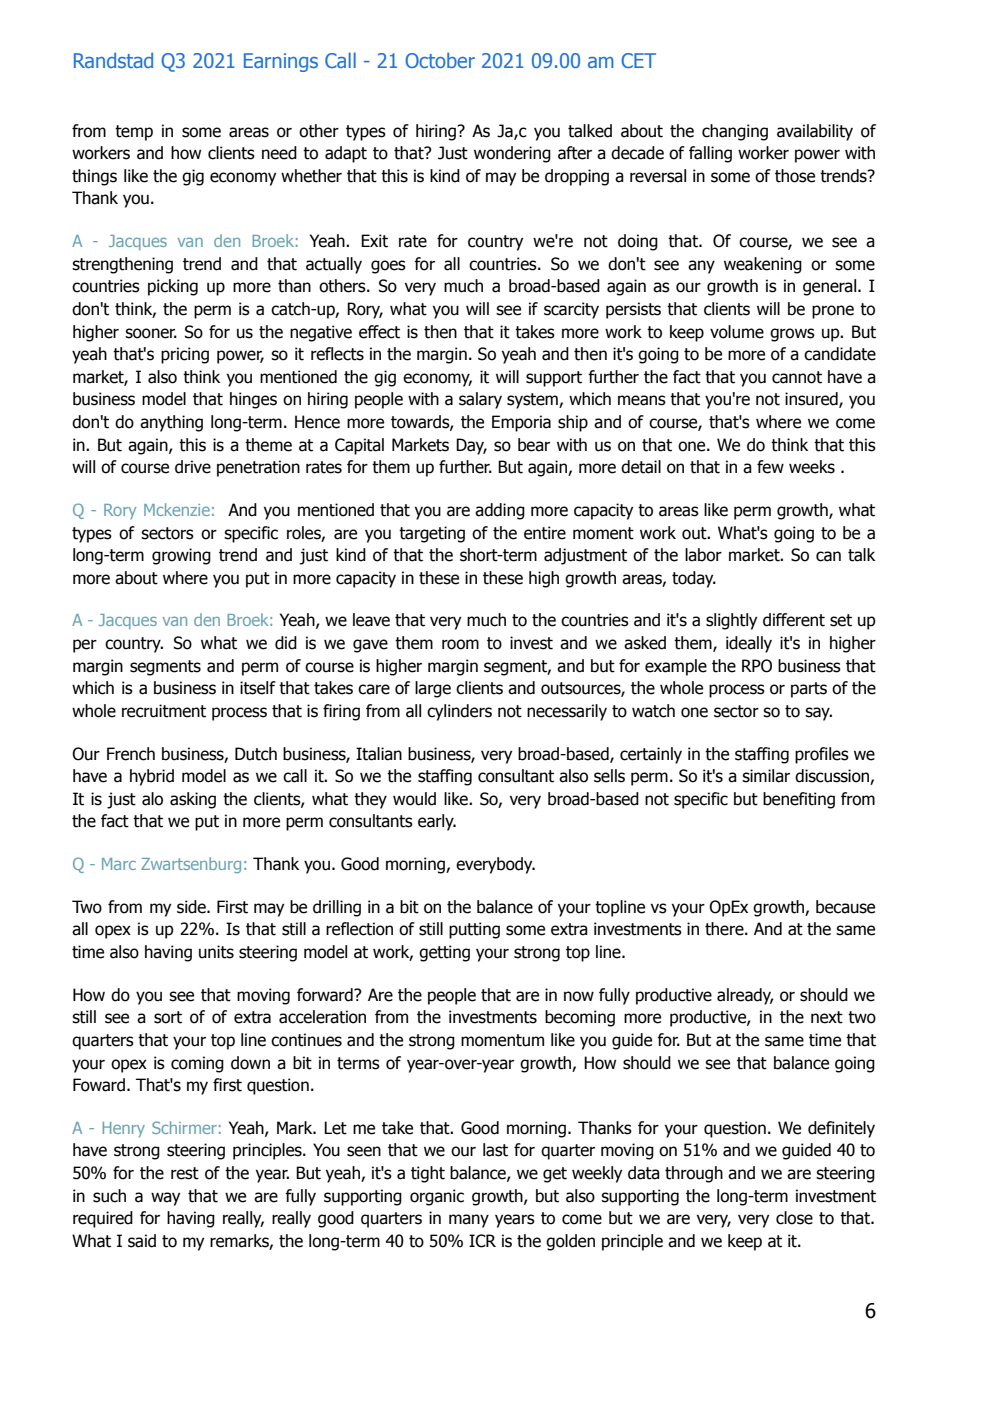 The image size is (998, 1410). What do you see at coordinates (460, 644) in the screenshot?
I see `room` at bounding box center [460, 644].
